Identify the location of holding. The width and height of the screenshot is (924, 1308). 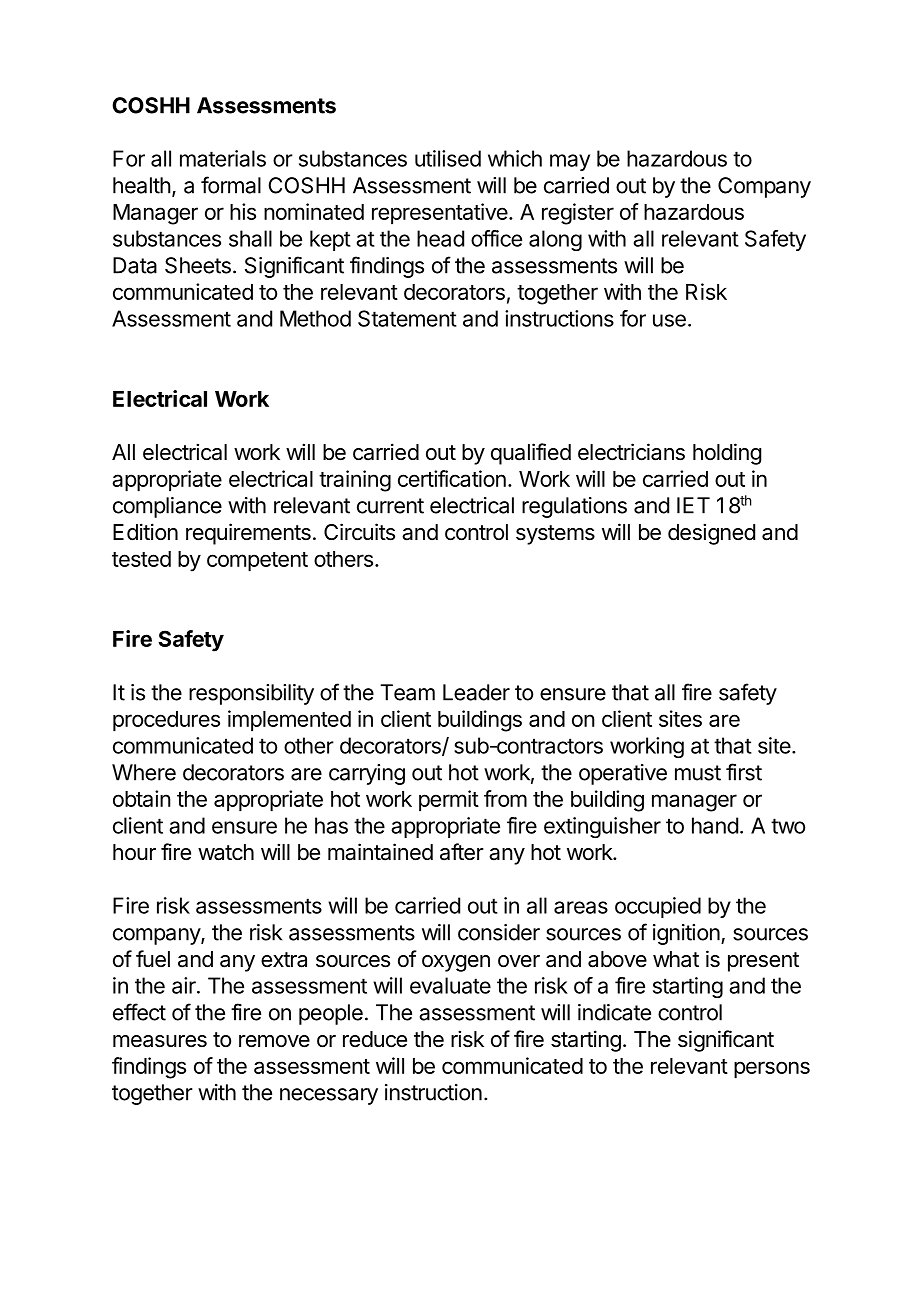
(727, 454).
